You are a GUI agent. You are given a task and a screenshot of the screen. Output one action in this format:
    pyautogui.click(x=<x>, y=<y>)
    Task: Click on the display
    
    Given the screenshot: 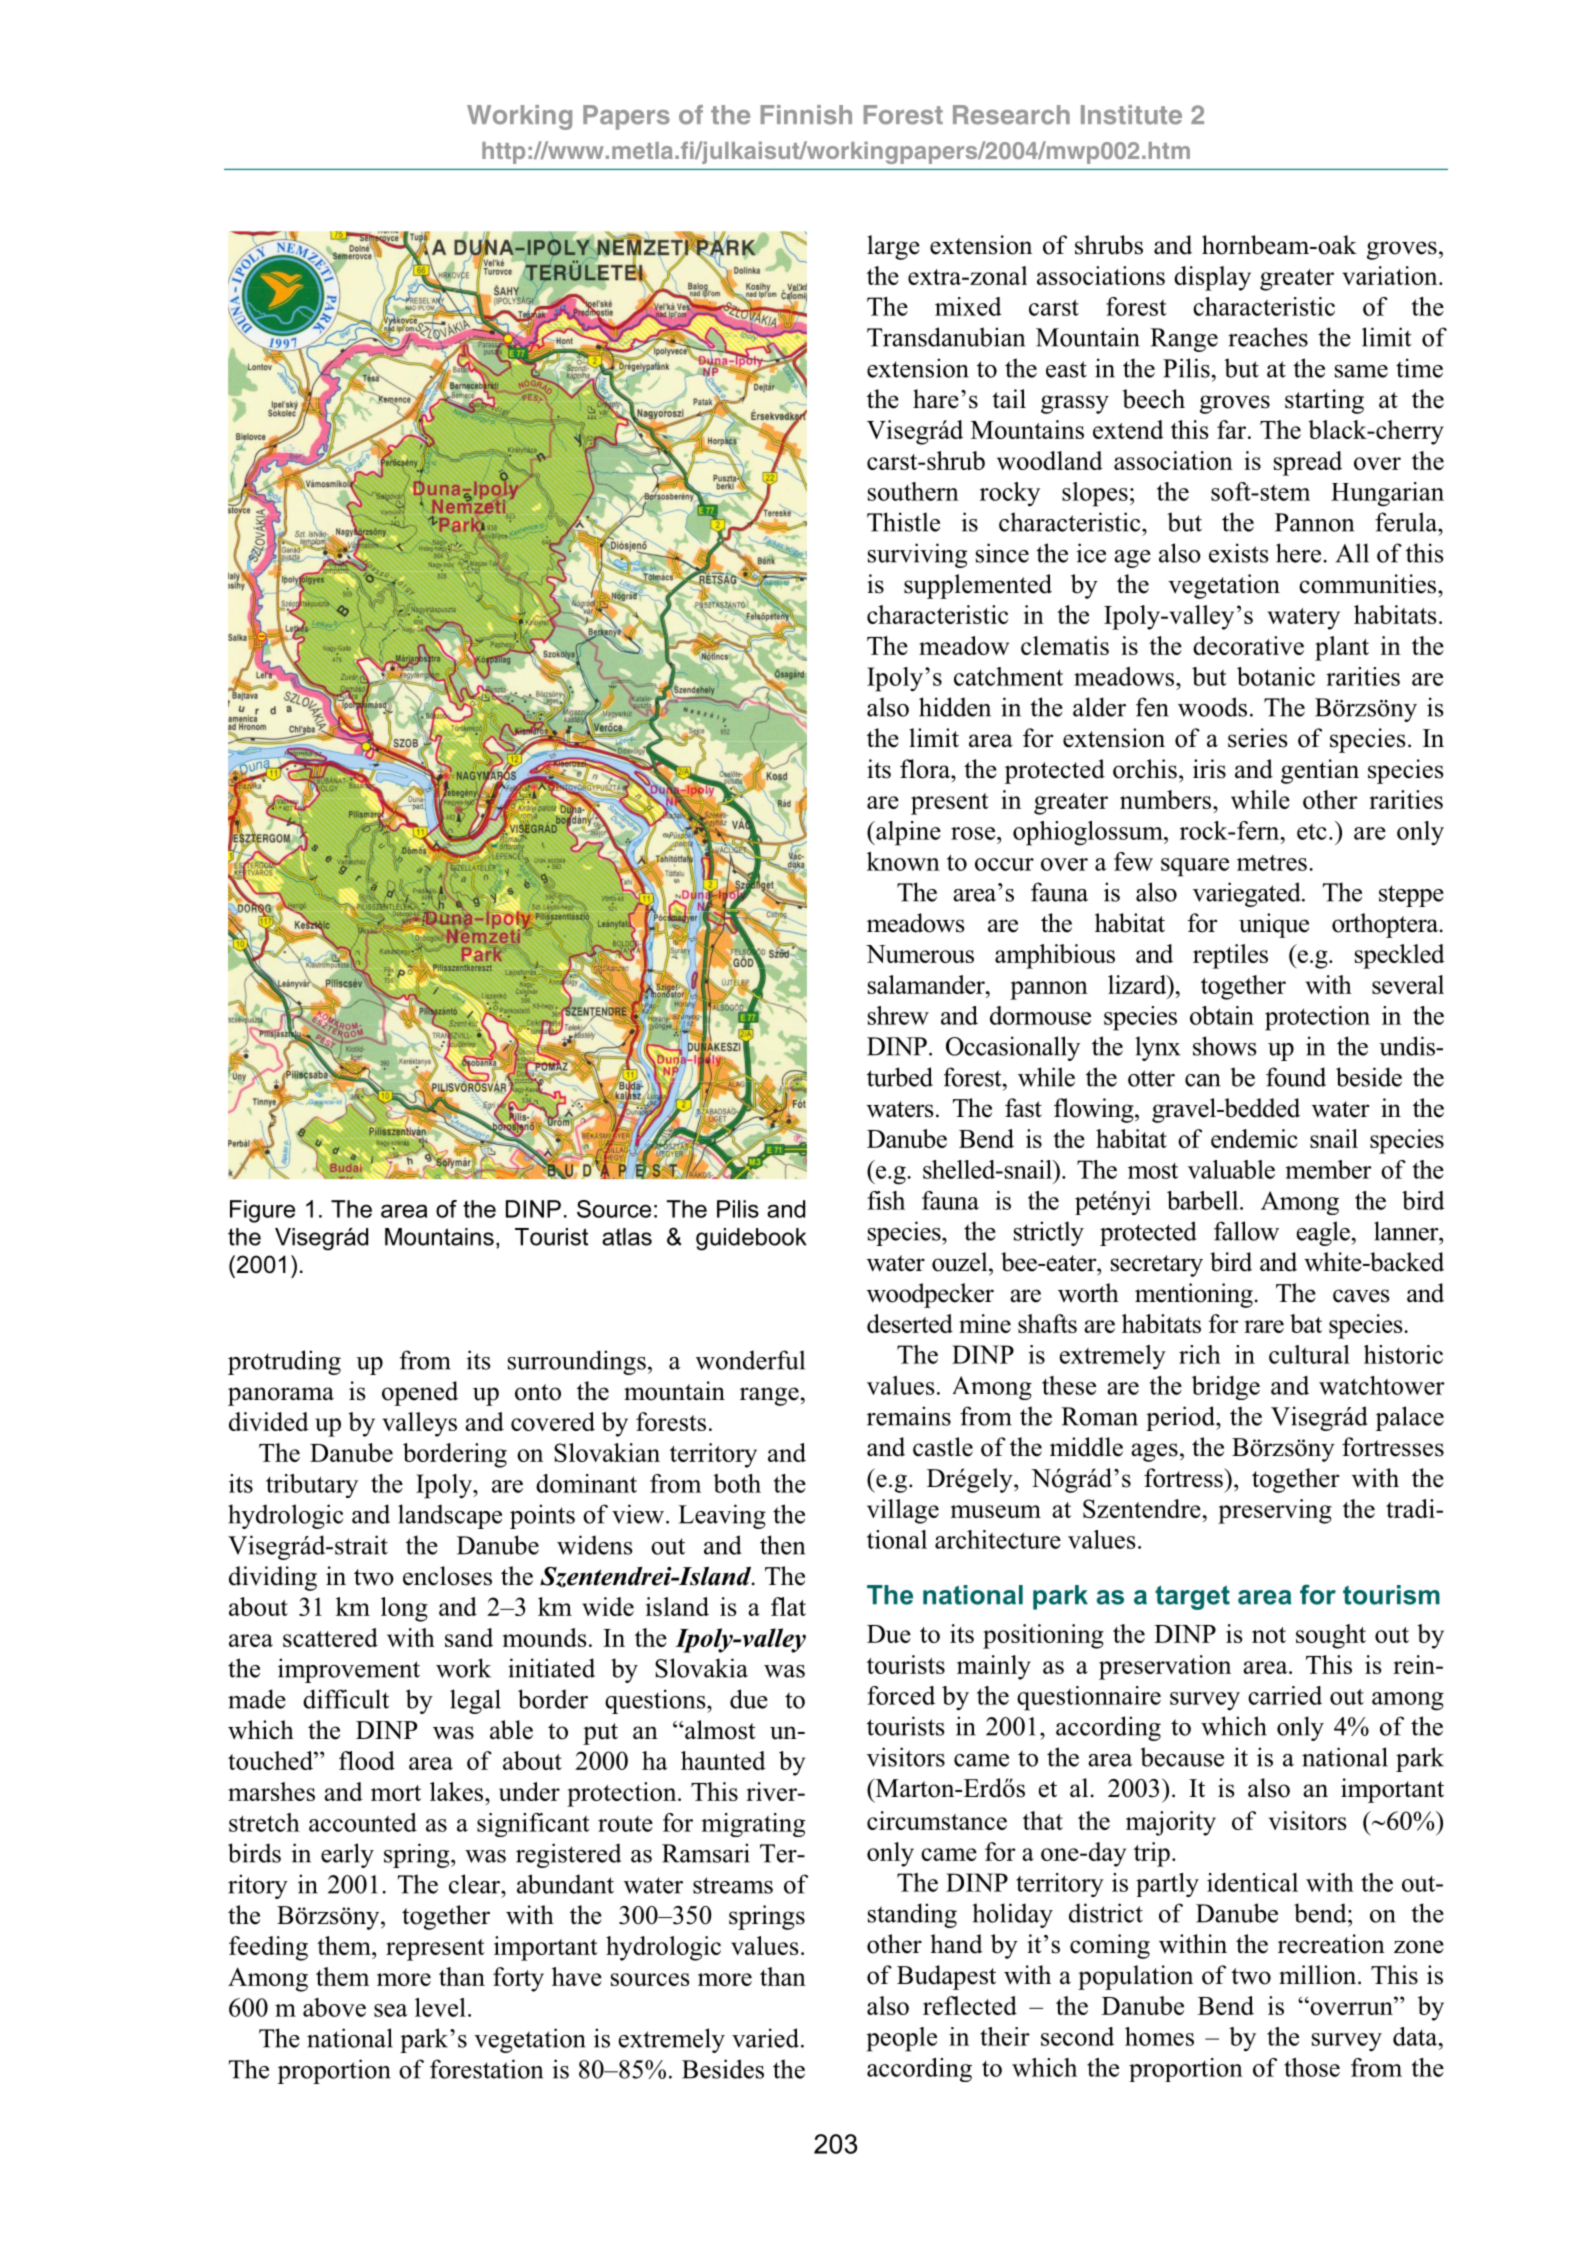 What is the action you would take?
    pyautogui.click(x=1212, y=278)
